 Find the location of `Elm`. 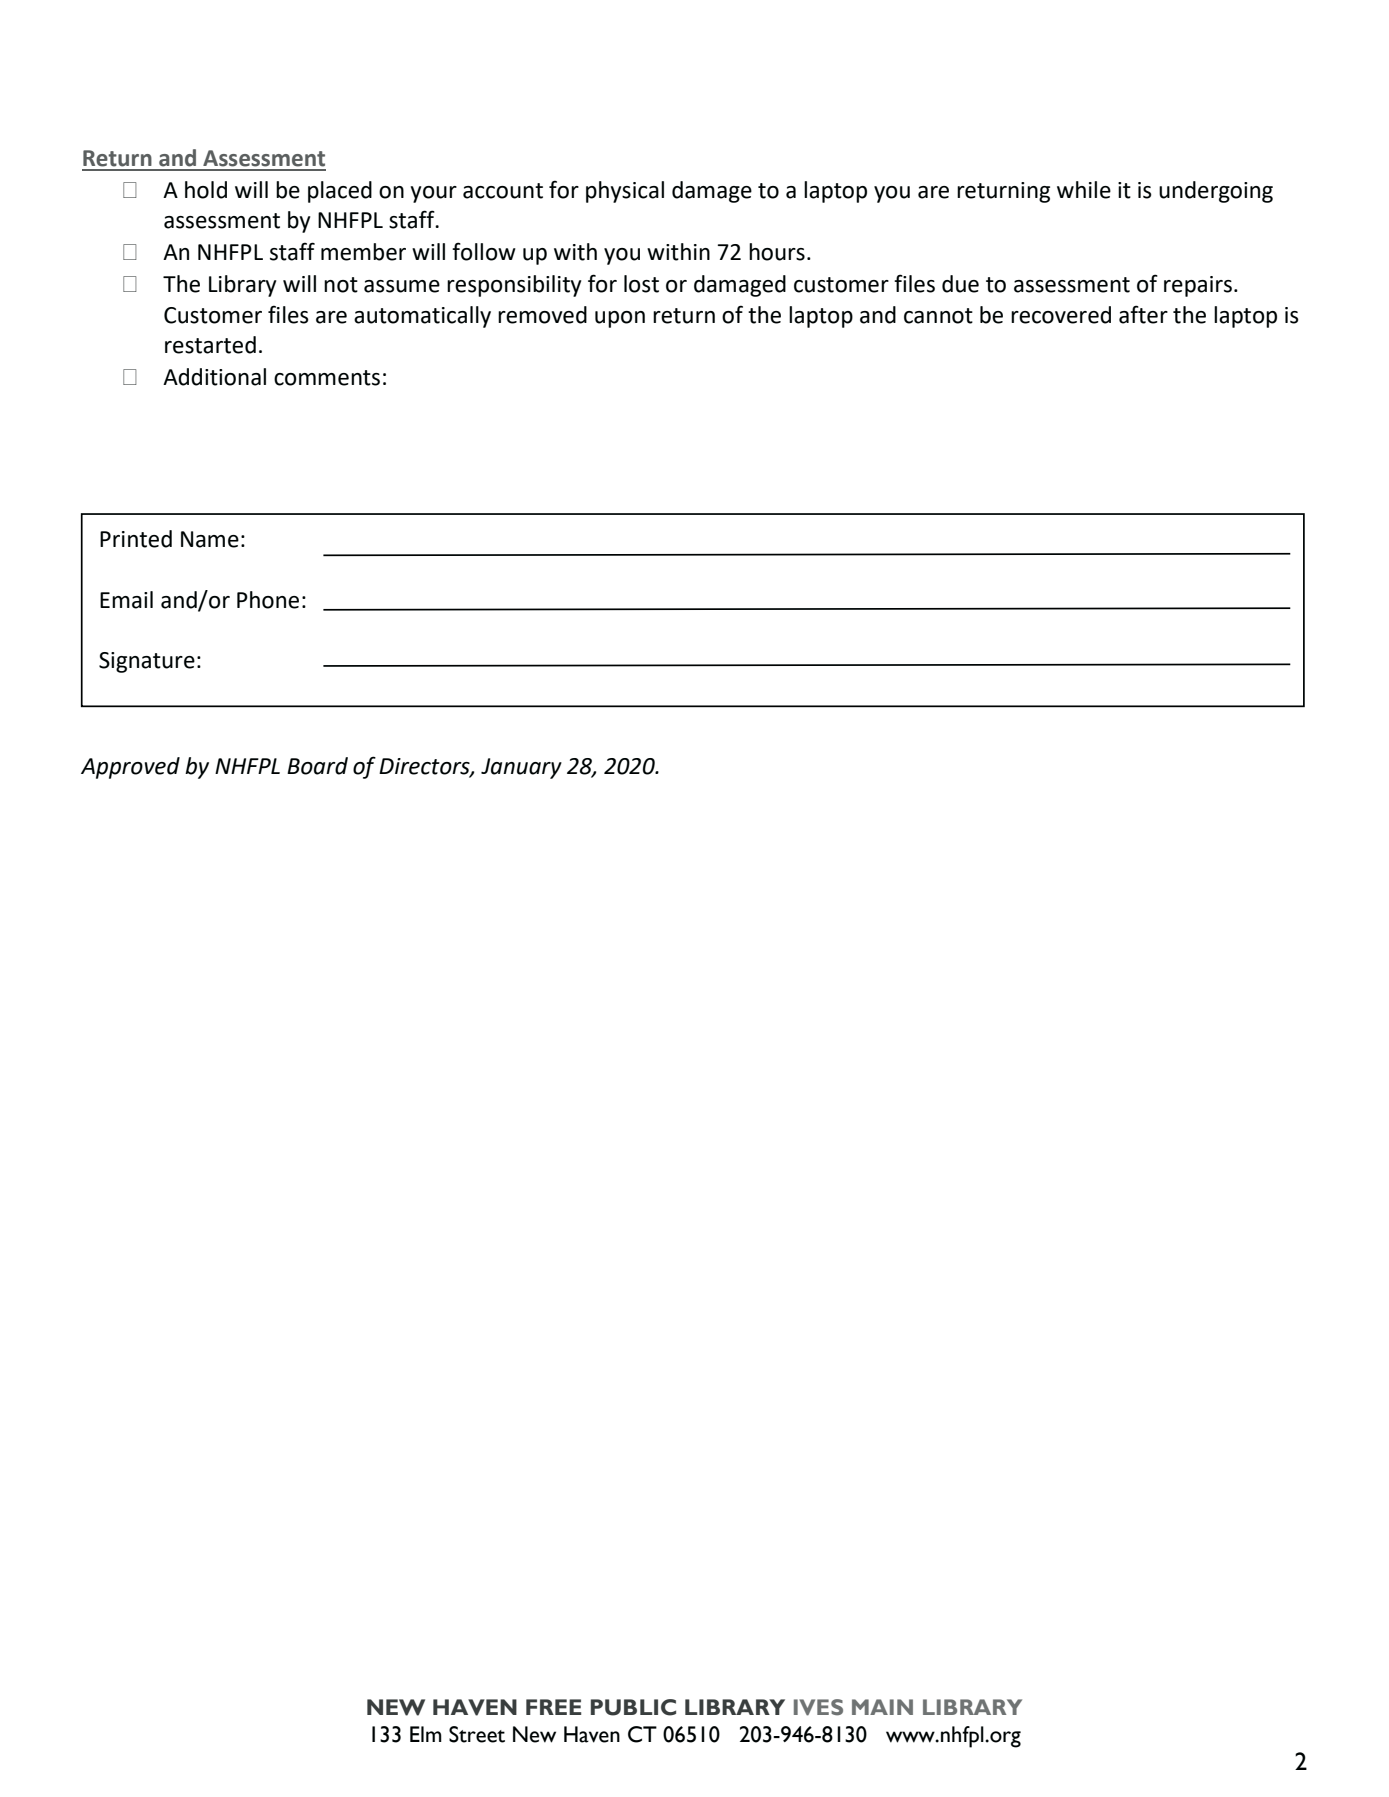

Elm is located at coordinates (426, 1734).
